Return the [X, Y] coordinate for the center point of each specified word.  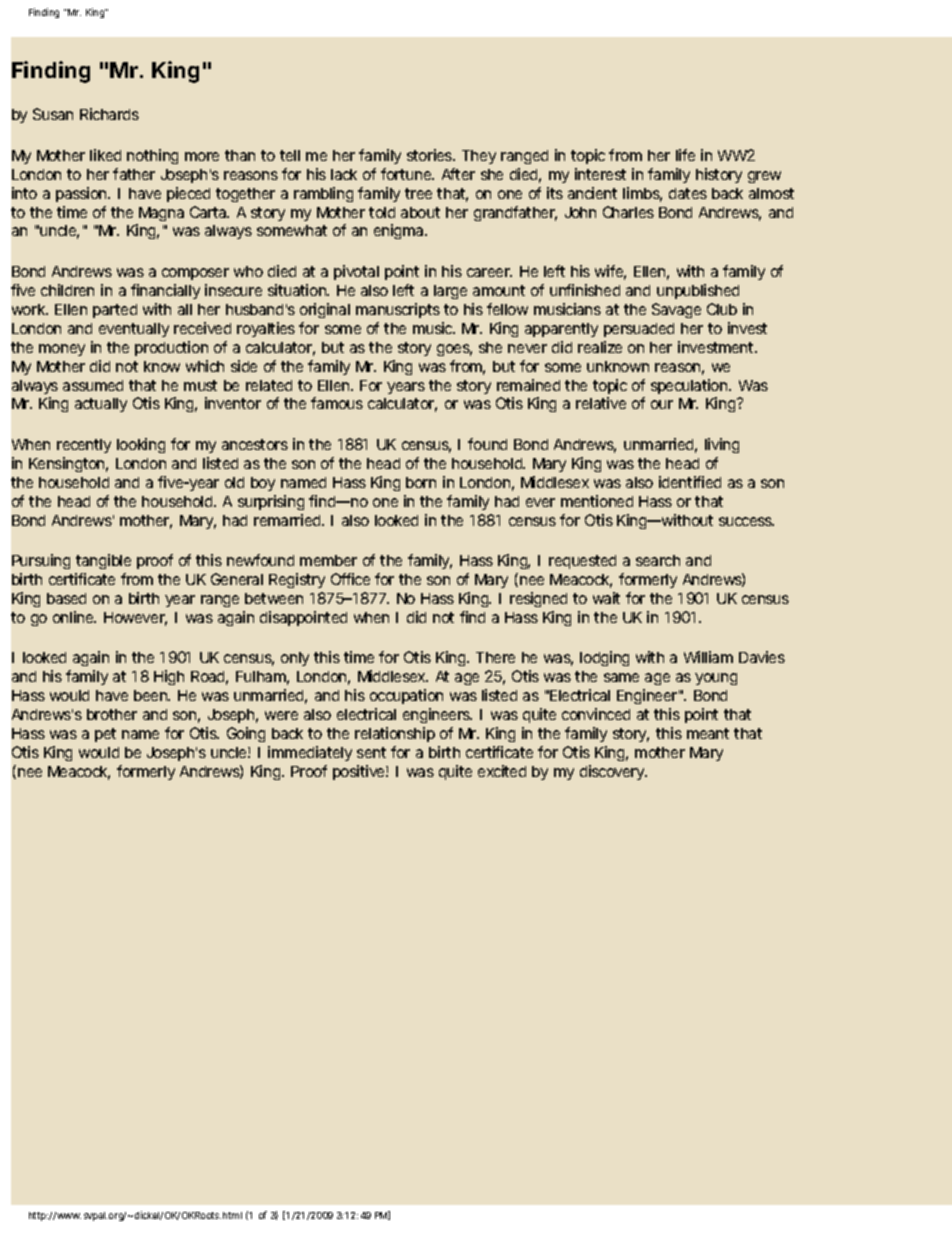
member [328, 560]
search [658, 560]
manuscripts [398, 310]
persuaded [639, 330]
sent [371, 752]
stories [430, 155]
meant [708, 733]
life [685, 155]
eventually [134, 330]
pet [105, 735]
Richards [109, 114]
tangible [103, 561]
